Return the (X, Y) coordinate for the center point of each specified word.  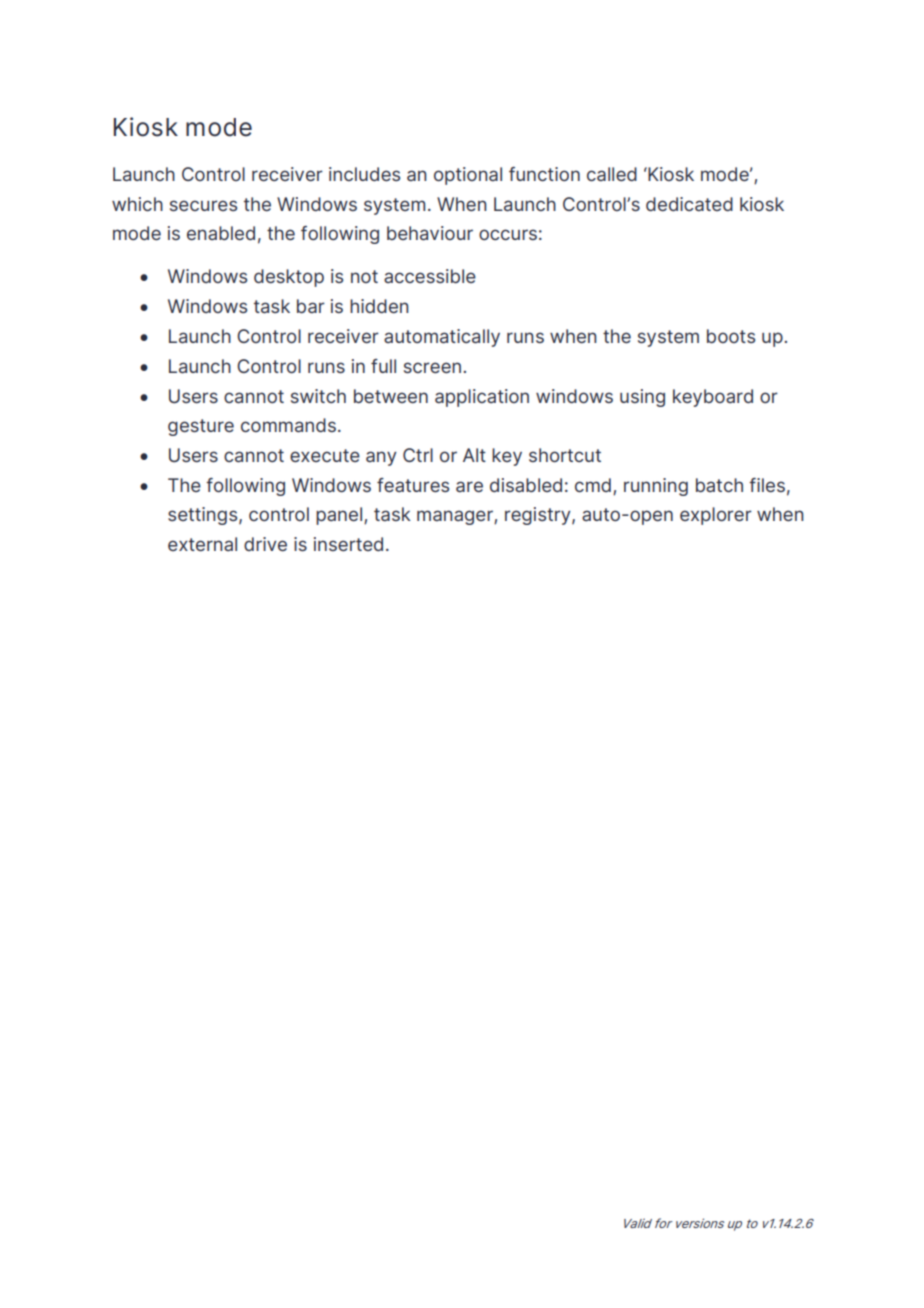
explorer (716, 516)
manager (456, 517)
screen (432, 367)
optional (468, 176)
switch (318, 396)
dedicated (689, 204)
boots (731, 336)
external (202, 544)
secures (203, 205)
